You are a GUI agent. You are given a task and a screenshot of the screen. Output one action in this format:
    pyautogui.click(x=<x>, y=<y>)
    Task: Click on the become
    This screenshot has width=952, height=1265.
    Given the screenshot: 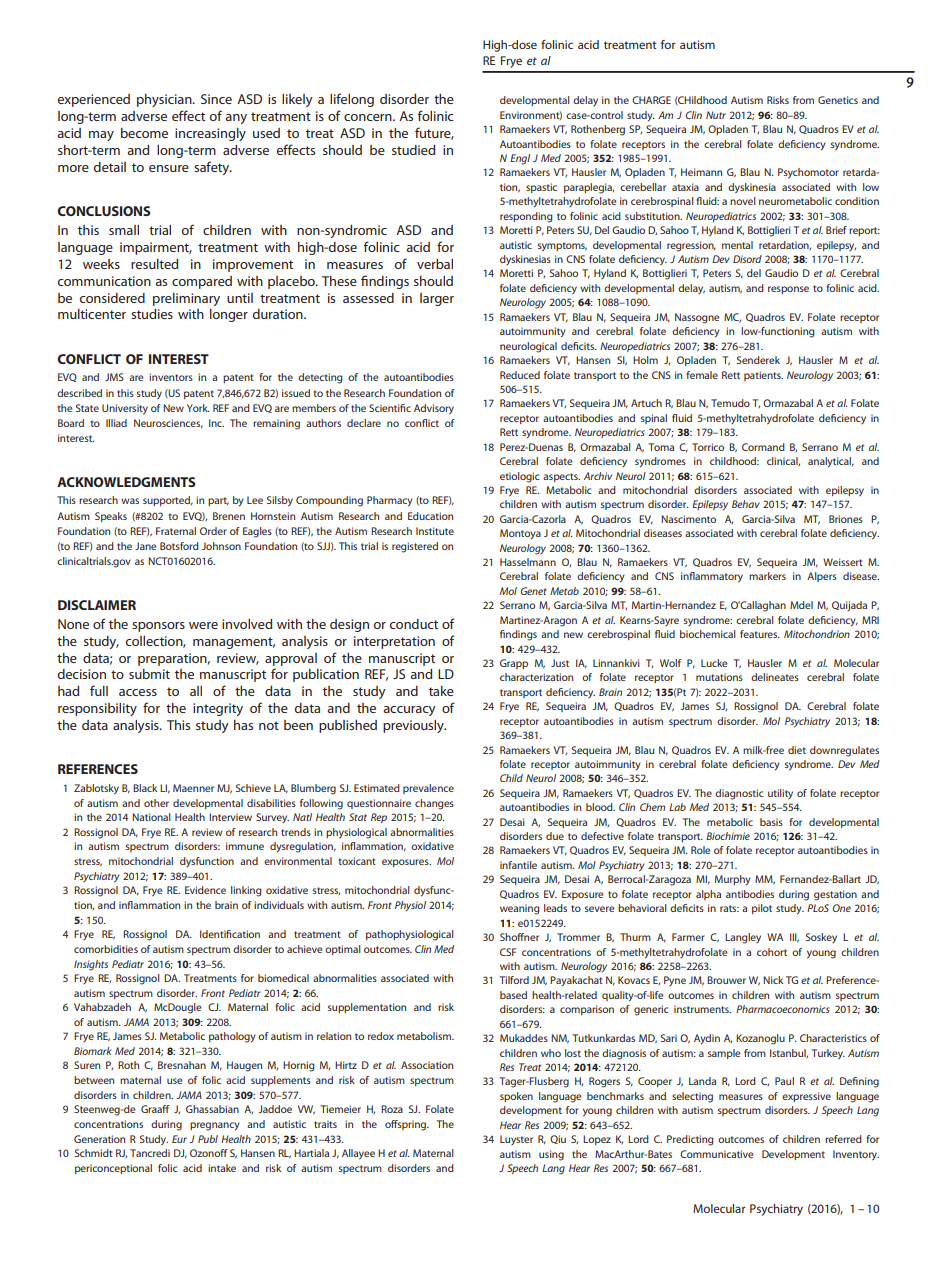 What is the action you would take?
    pyautogui.click(x=144, y=133)
